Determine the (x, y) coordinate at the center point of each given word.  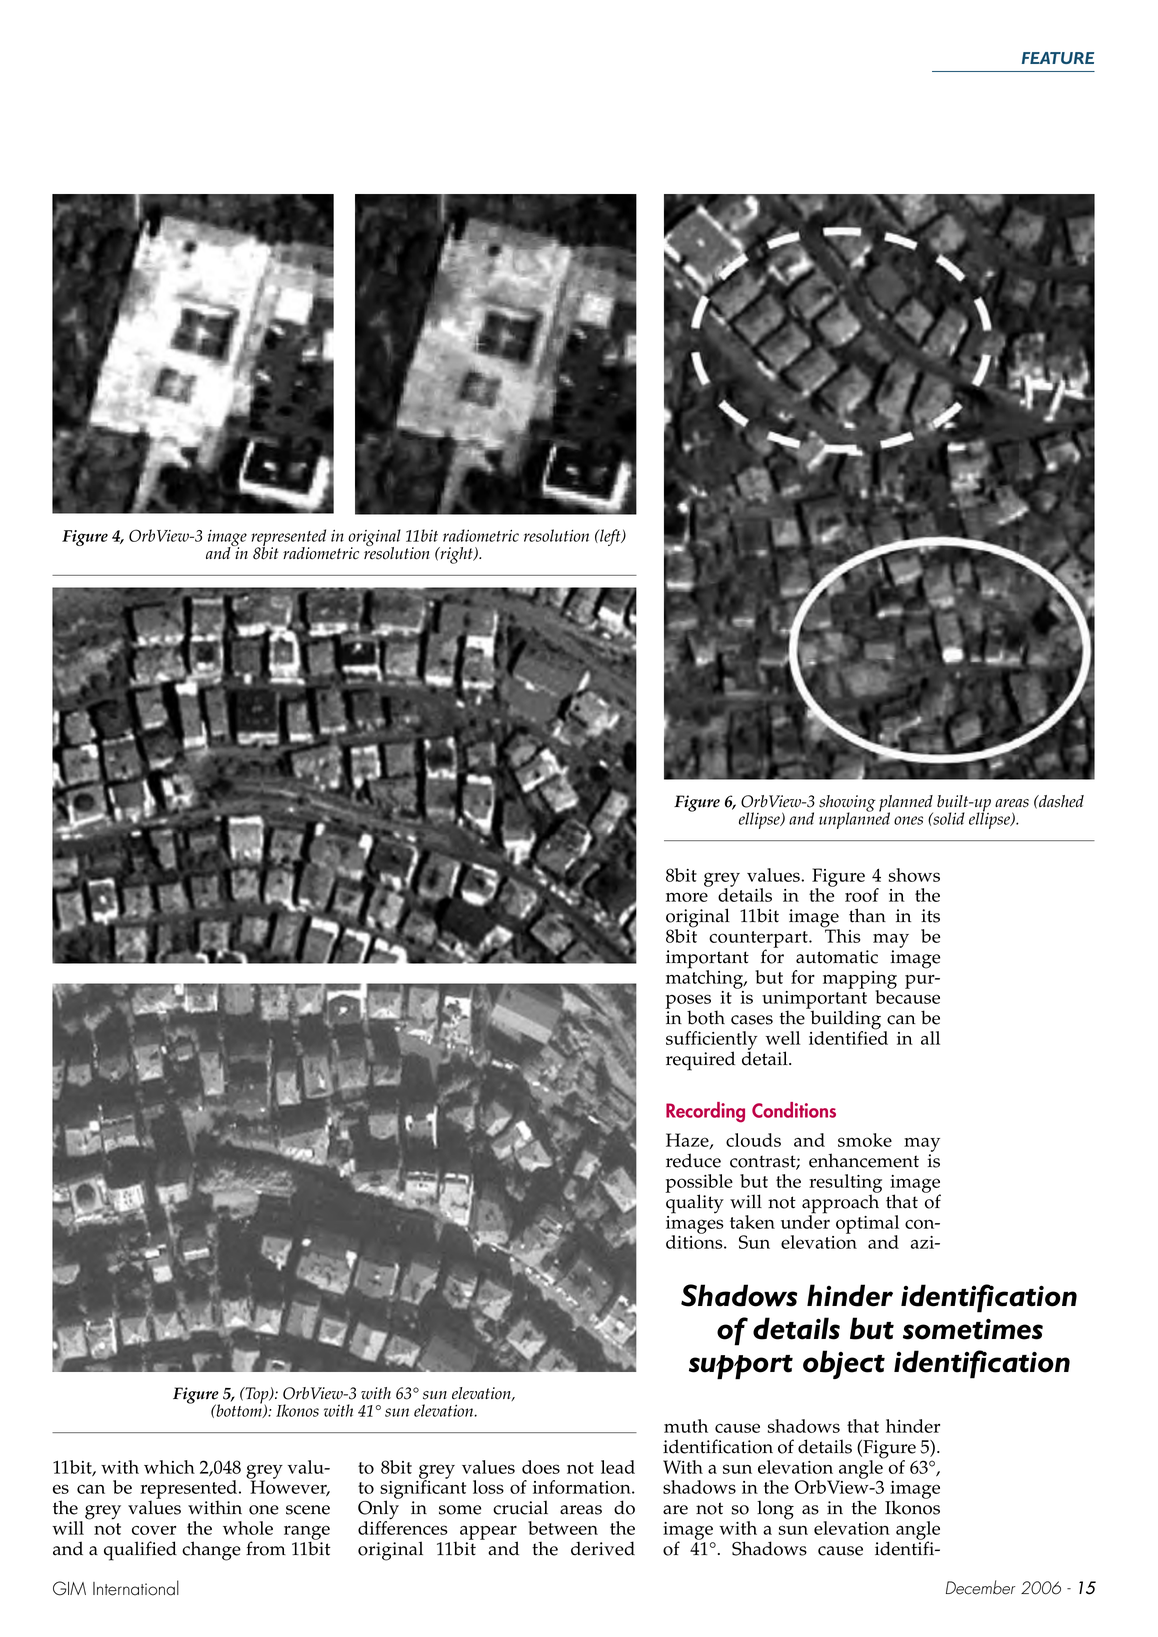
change (211, 1551)
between (563, 1528)
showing (847, 804)
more (687, 897)
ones (908, 820)
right (456, 555)
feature (1058, 58)
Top (257, 1396)
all (930, 1038)
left (610, 537)
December (980, 1587)
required (700, 1061)
